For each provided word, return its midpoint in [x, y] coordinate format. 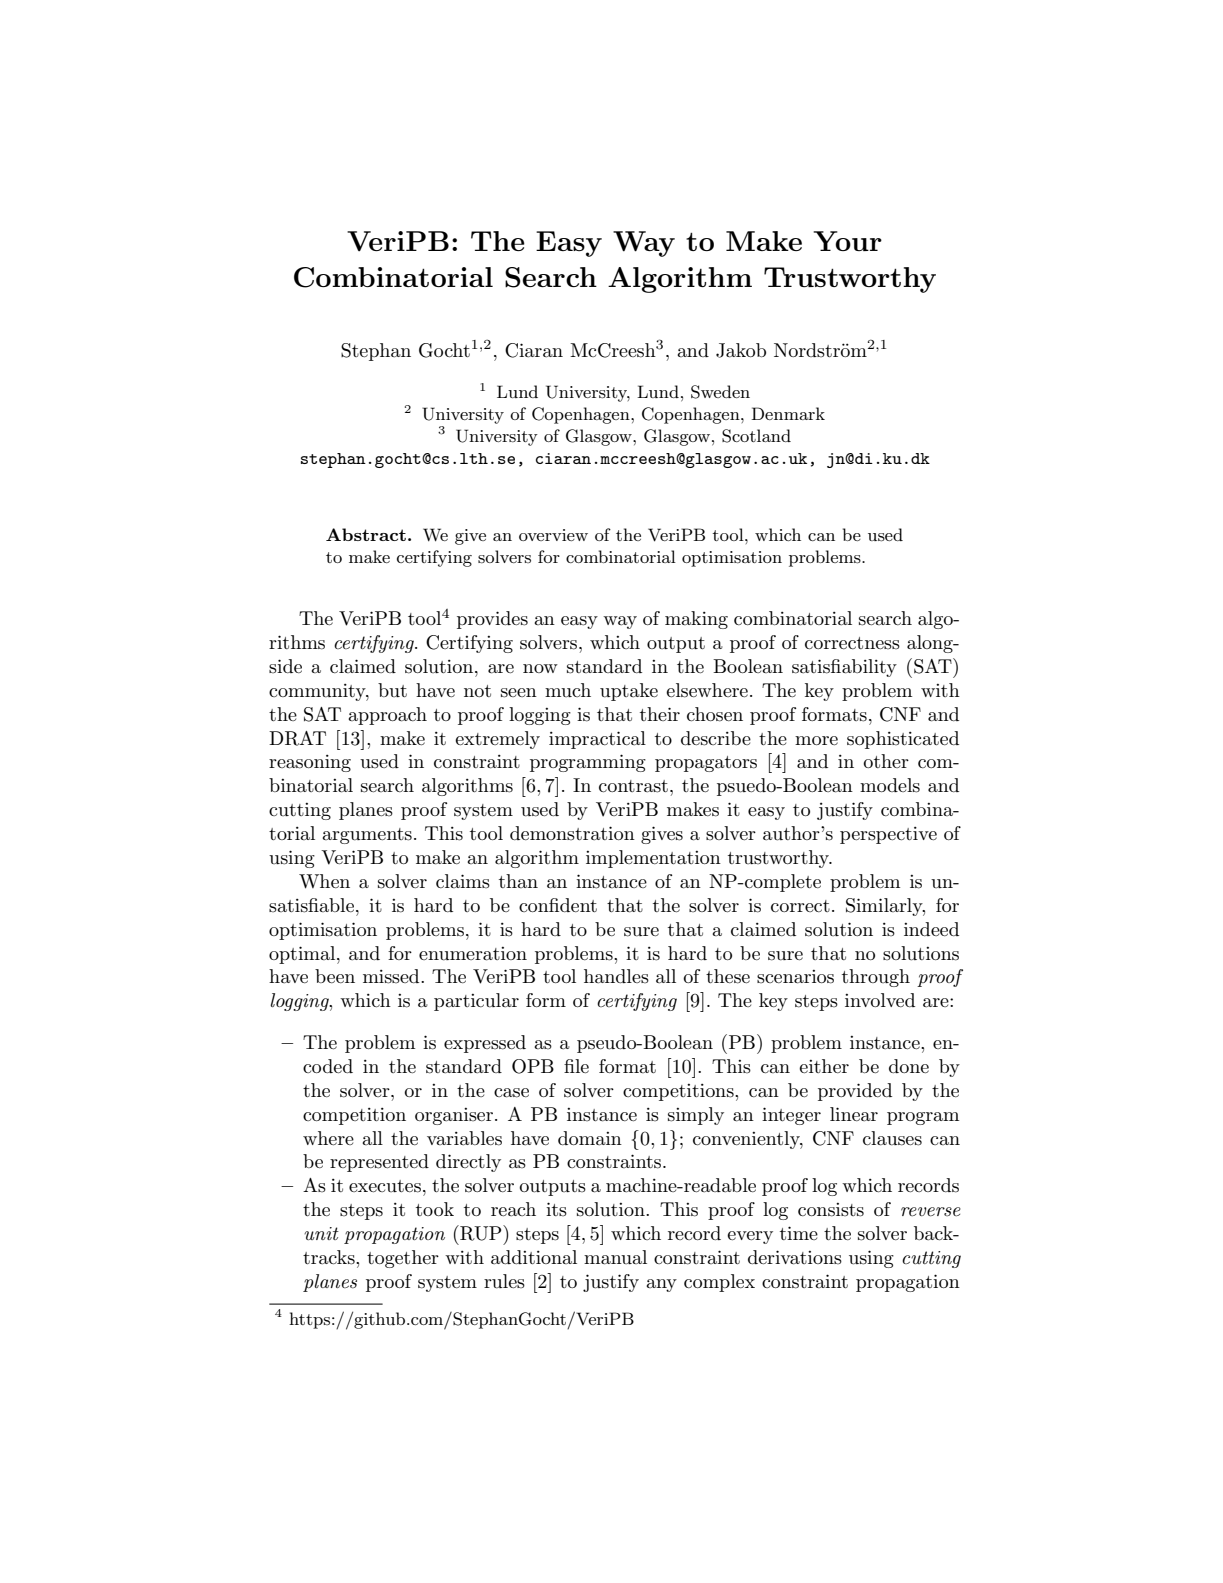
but [392, 690]
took [435, 1209]
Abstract [366, 534]
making [696, 620]
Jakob [741, 350]
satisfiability [844, 668]
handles [616, 976]
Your [847, 241]
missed [392, 976]
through [876, 978]
